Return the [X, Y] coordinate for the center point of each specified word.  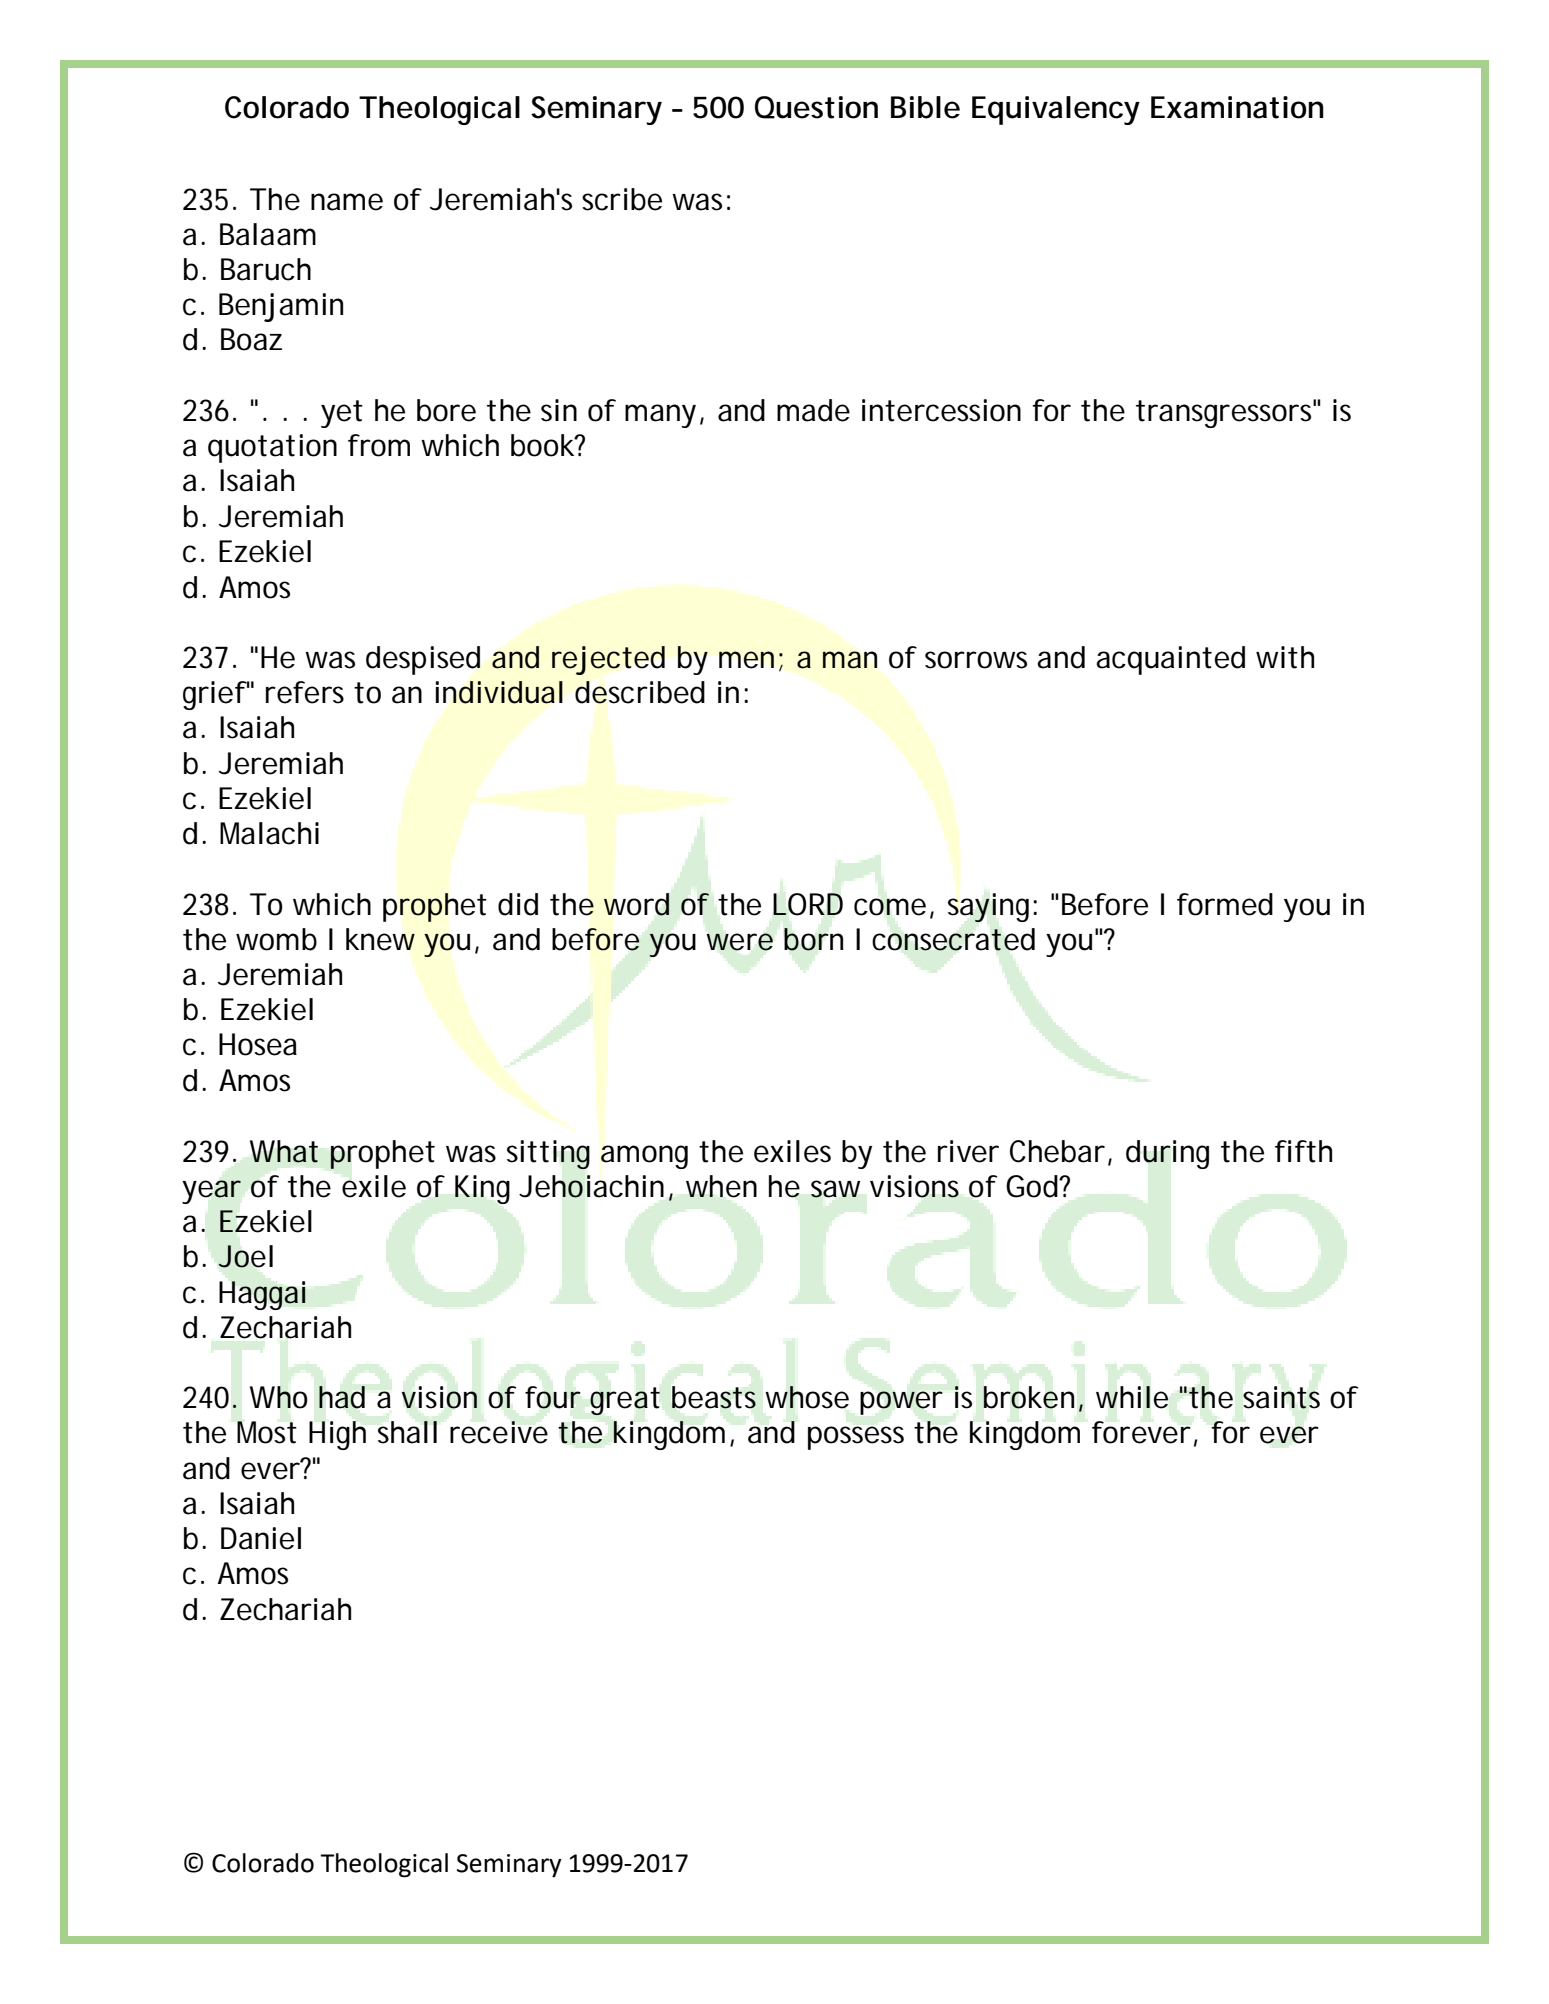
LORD [808, 904]
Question [816, 107]
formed [1225, 904]
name [347, 202]
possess [856, 1438]
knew [380, 939]
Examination [1237, 107]
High [337, 1435]
